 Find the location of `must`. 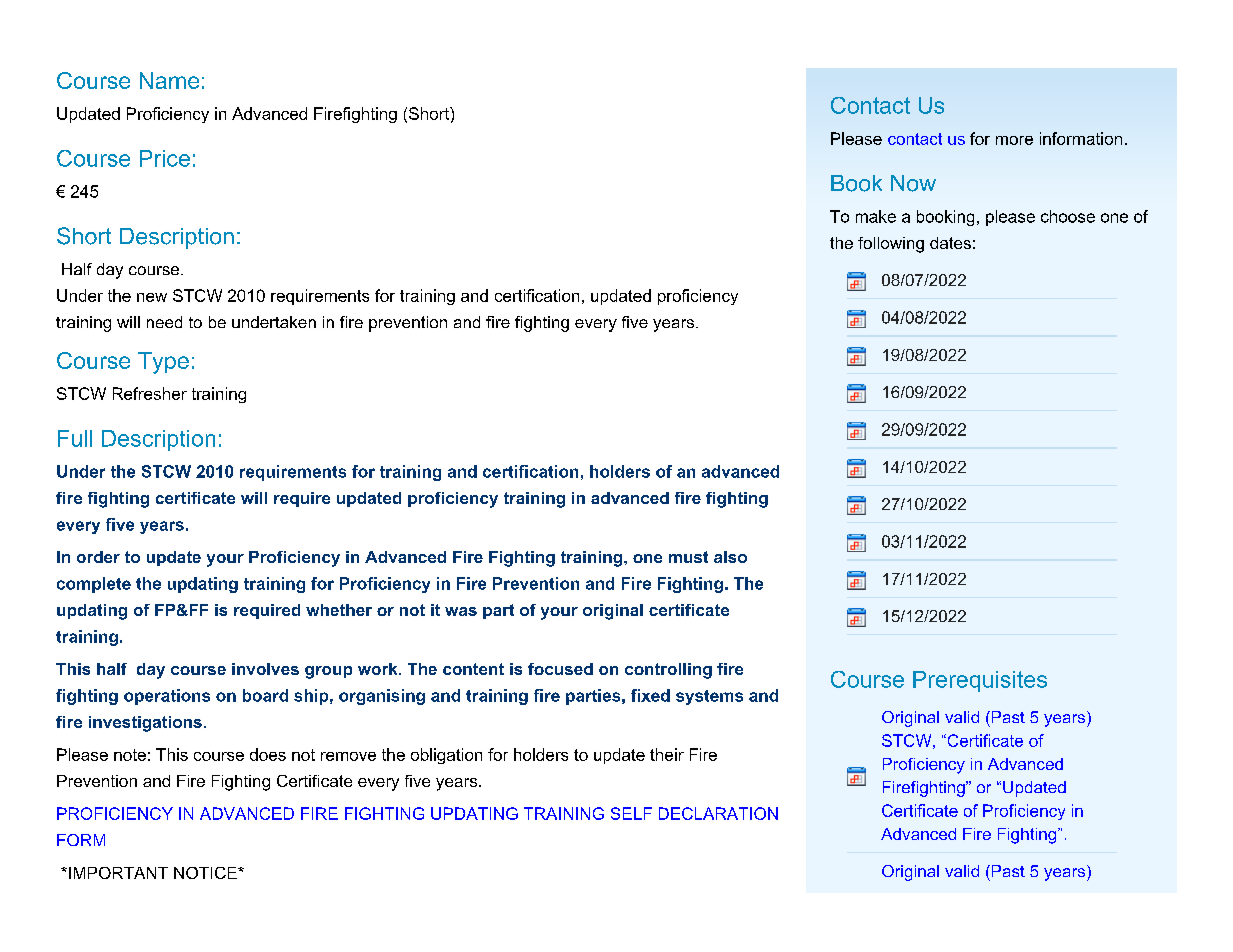

must is located at coordinates (688, 557).
